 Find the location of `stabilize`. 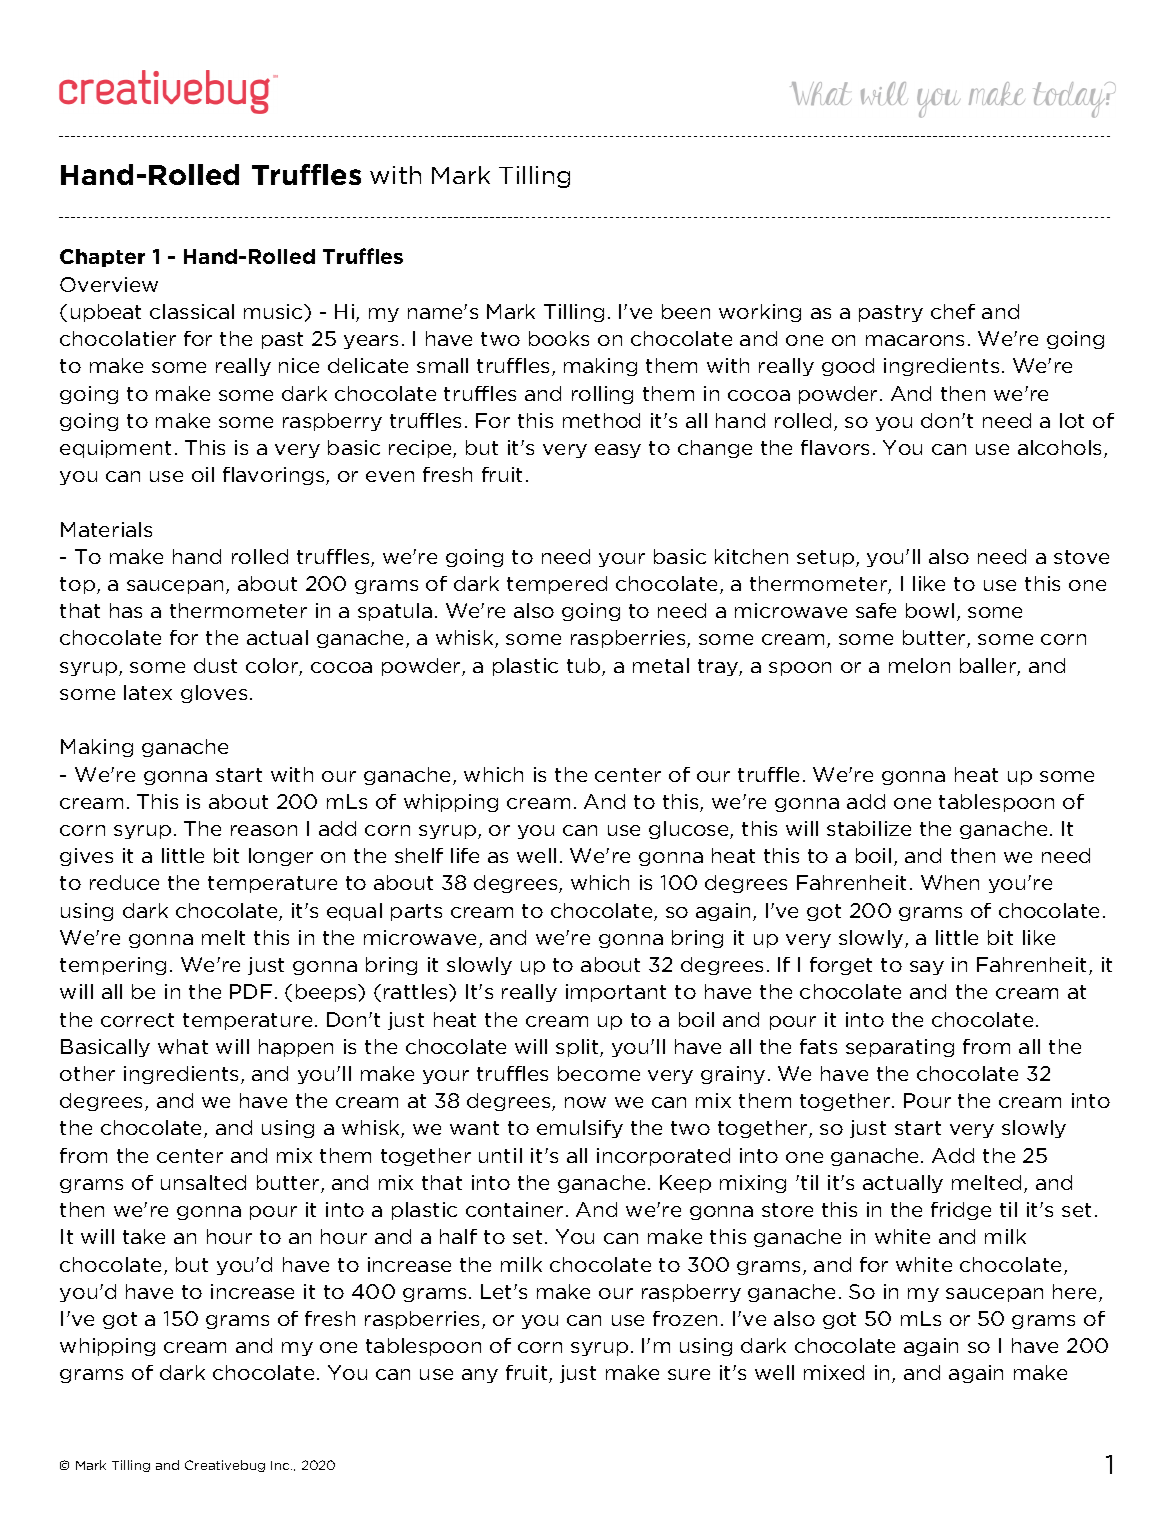

stabilize is located at coordinates (869, 828).
